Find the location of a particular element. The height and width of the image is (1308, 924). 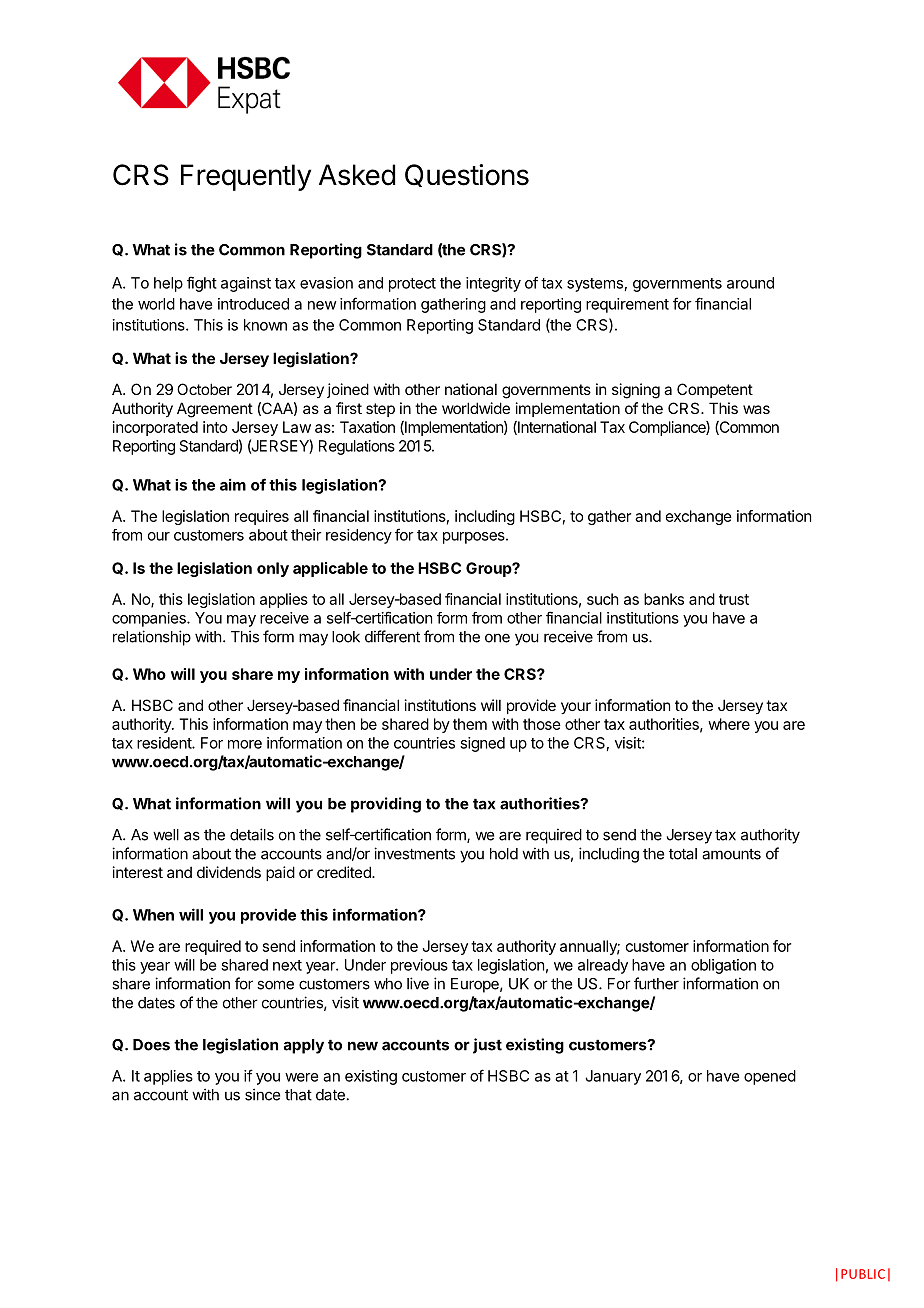

since is located at coordinates (262, 1094).
